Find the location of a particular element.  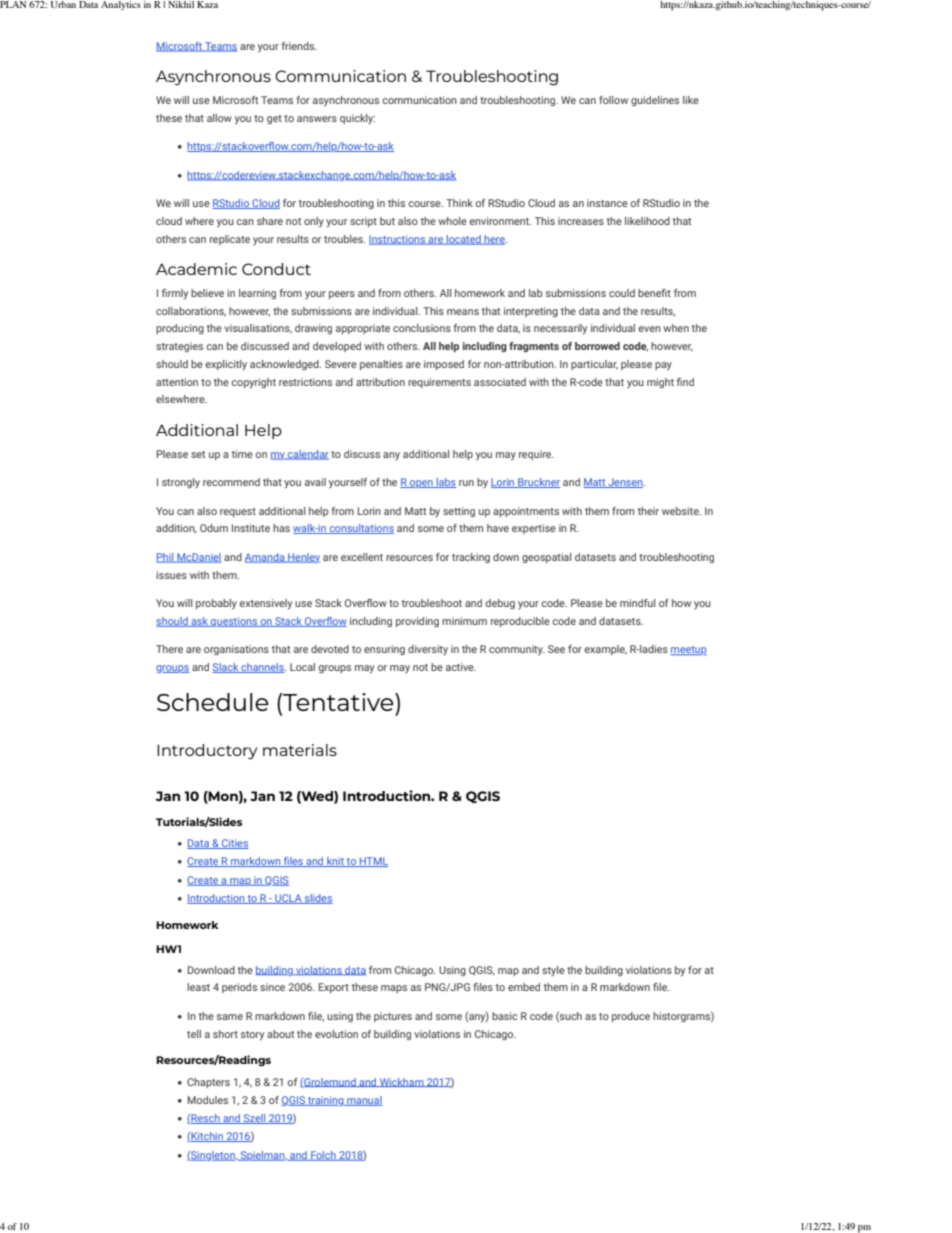

producing is located at coordinates (180, 329).
